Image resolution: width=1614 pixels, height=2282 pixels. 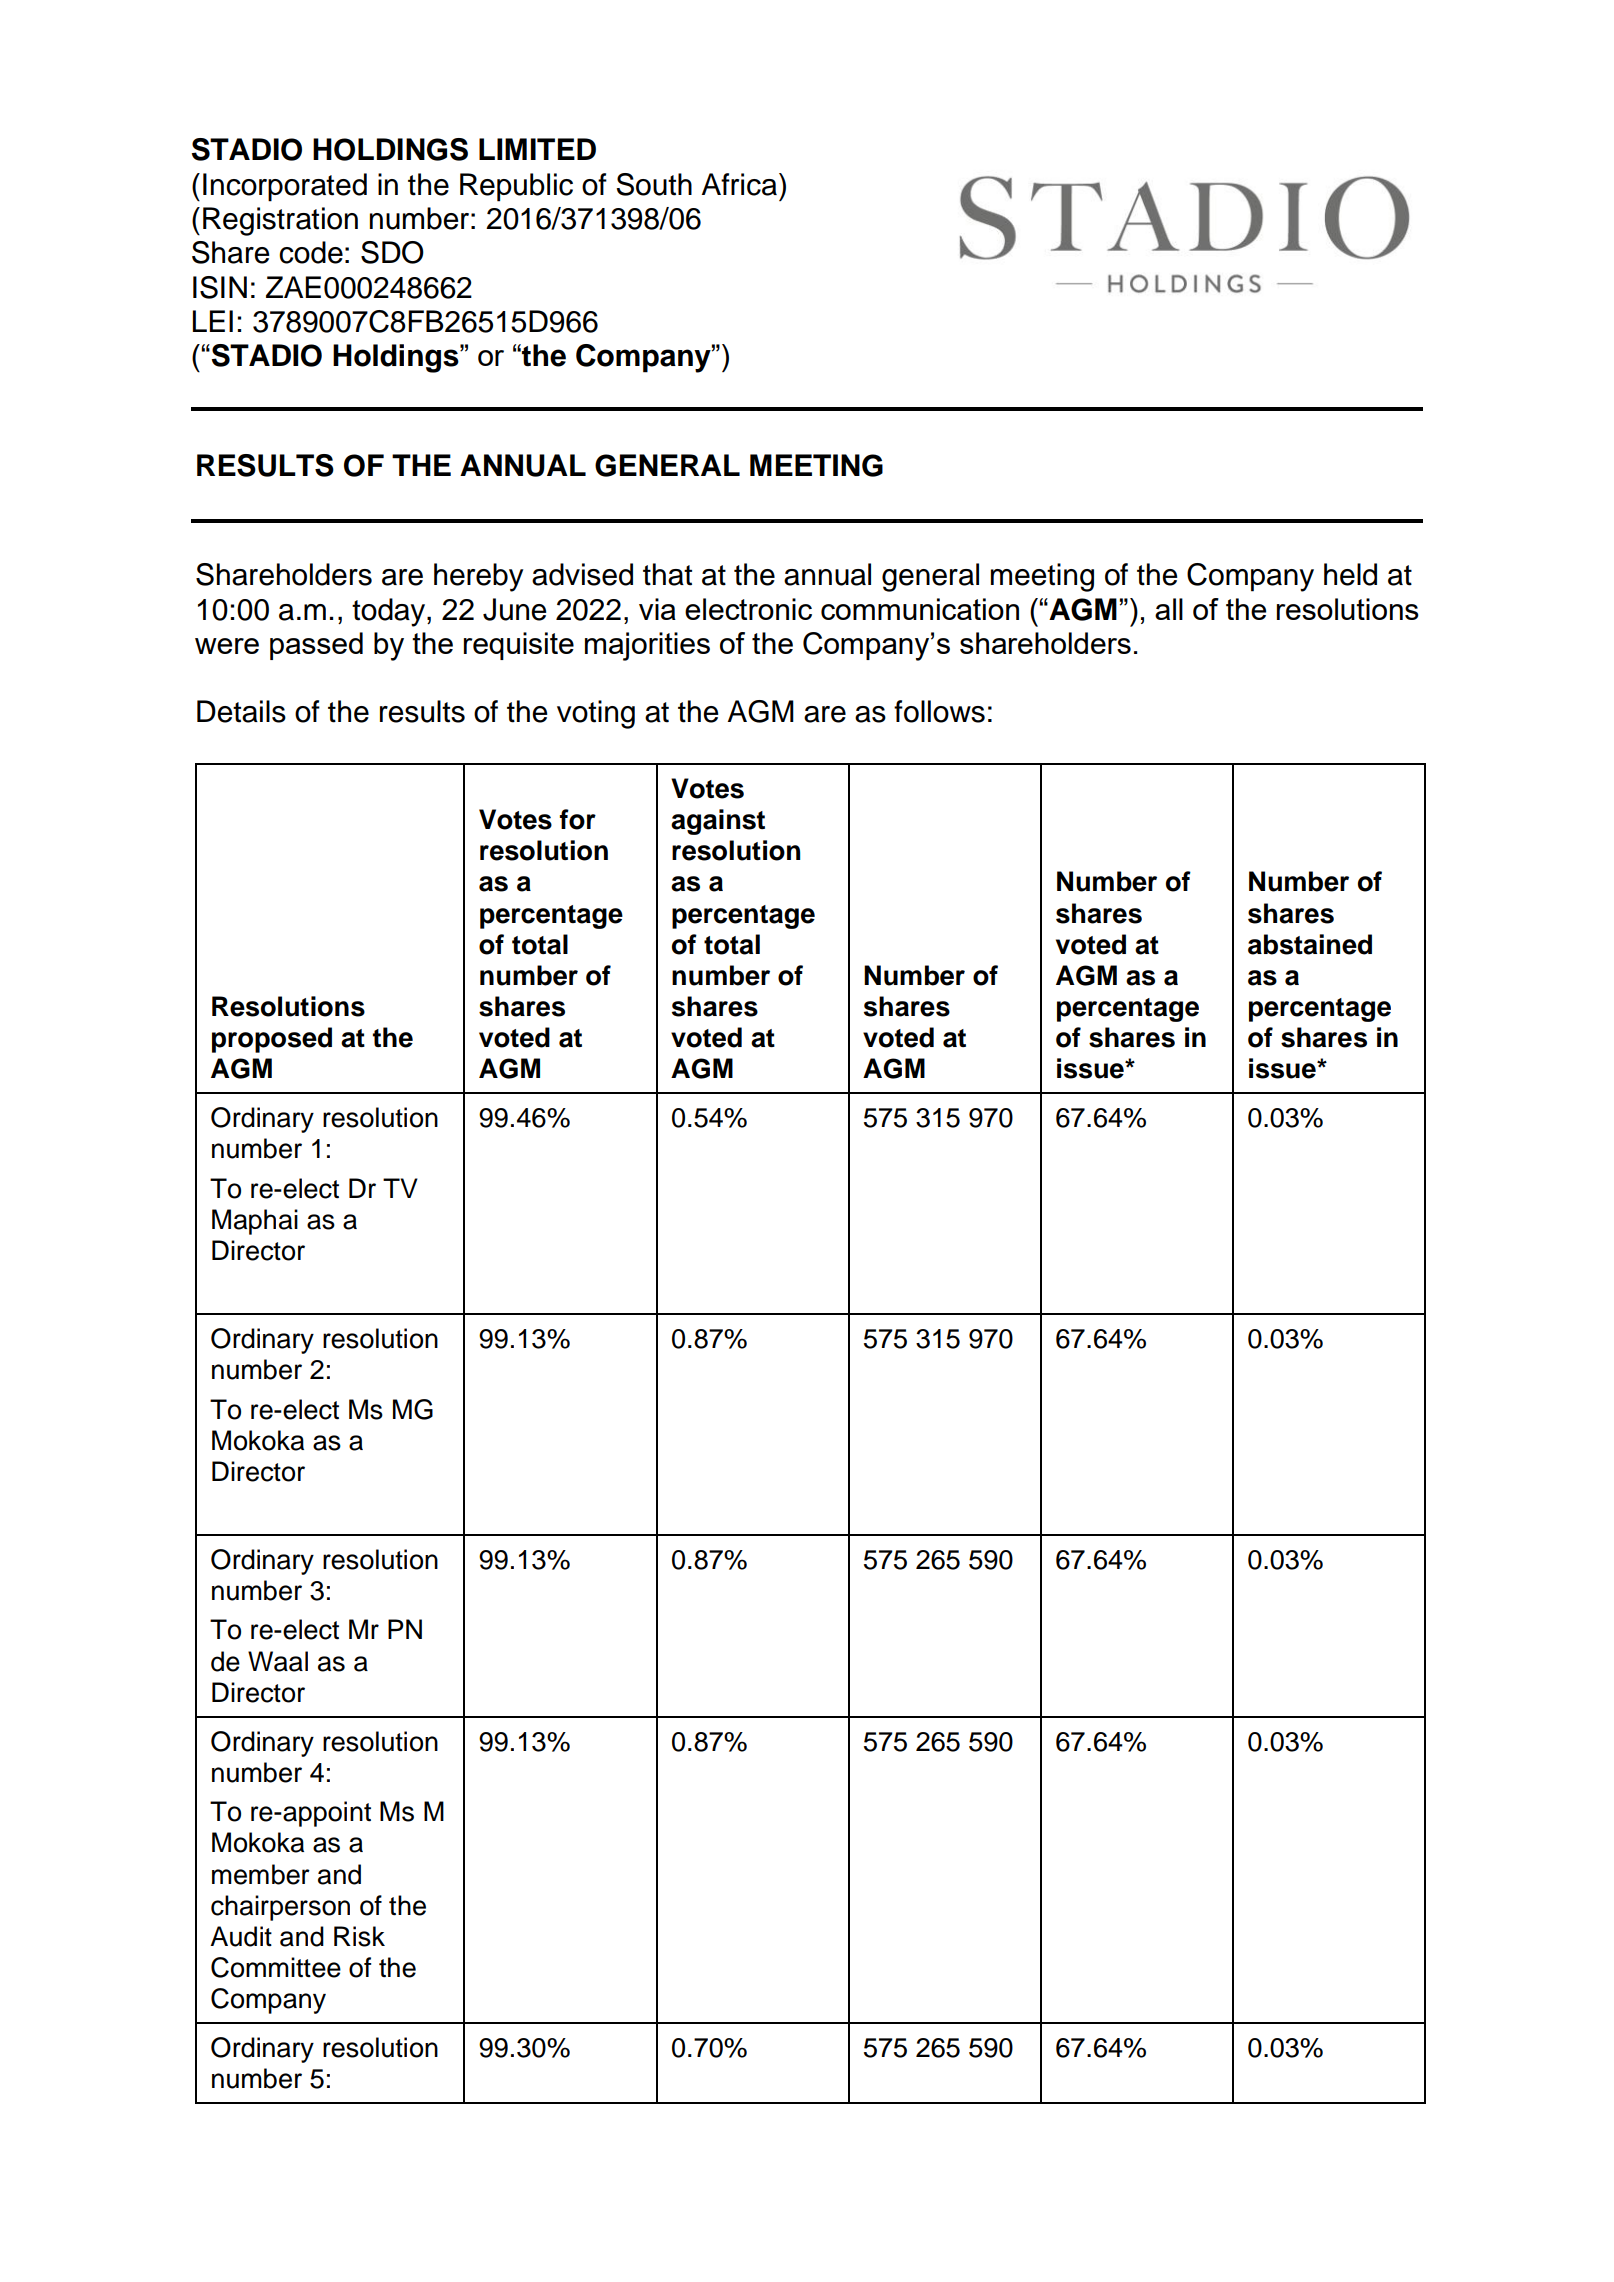 What do you see at coordinates (272, 1040) in the image?
I see `proposed` at bounding box center [272, 1040].
